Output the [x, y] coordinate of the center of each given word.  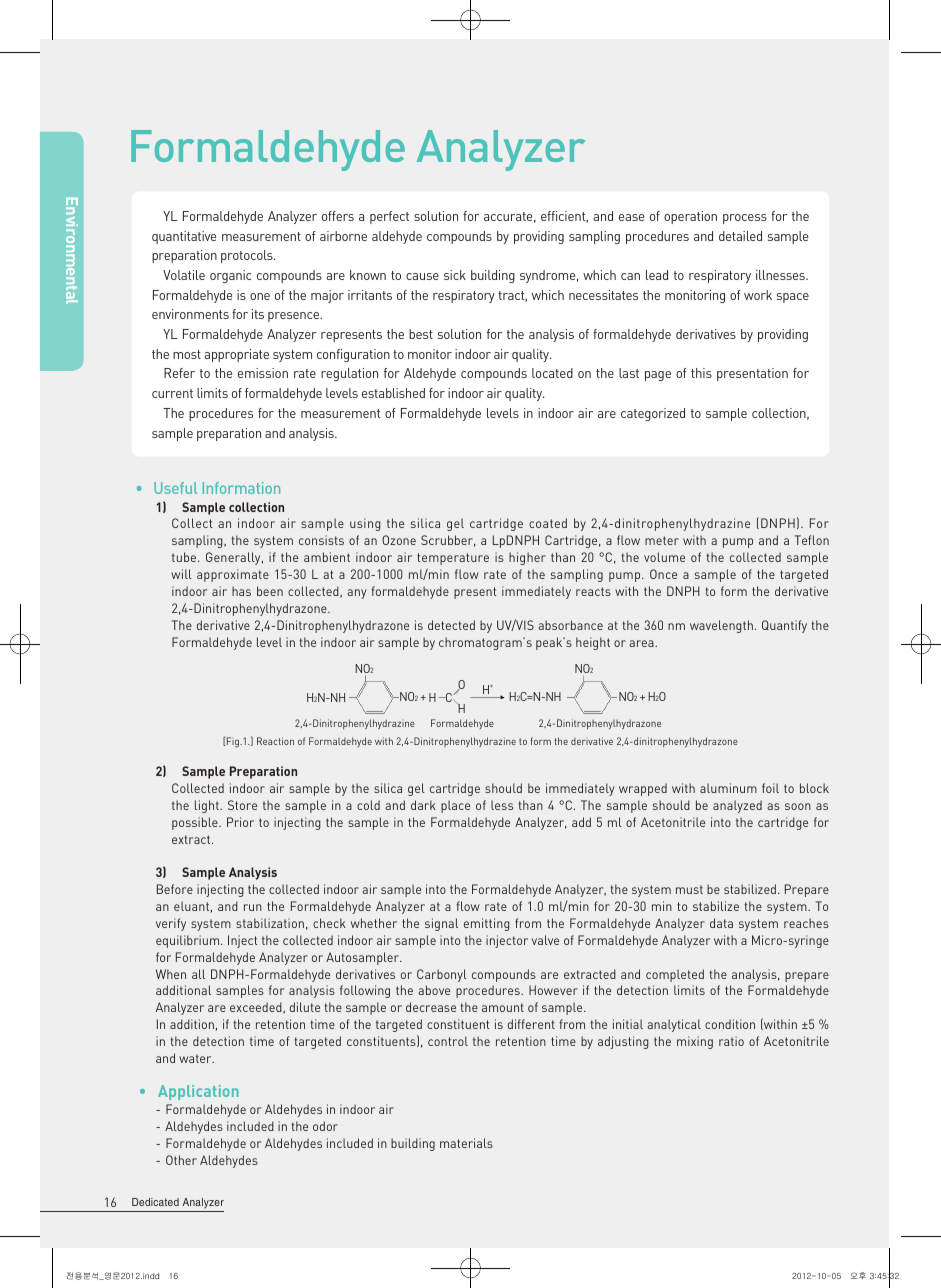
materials [466, 1143]
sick [455, 275]
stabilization [270, 923]
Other [181, 1160]
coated [548, 523]
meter [662, 540]
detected [451, 625]
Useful [175, 488]
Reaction [275, 741]
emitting [487, 924]
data [721, 923]
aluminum [728, 788]
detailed [740, 236]
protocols [248, 256]
